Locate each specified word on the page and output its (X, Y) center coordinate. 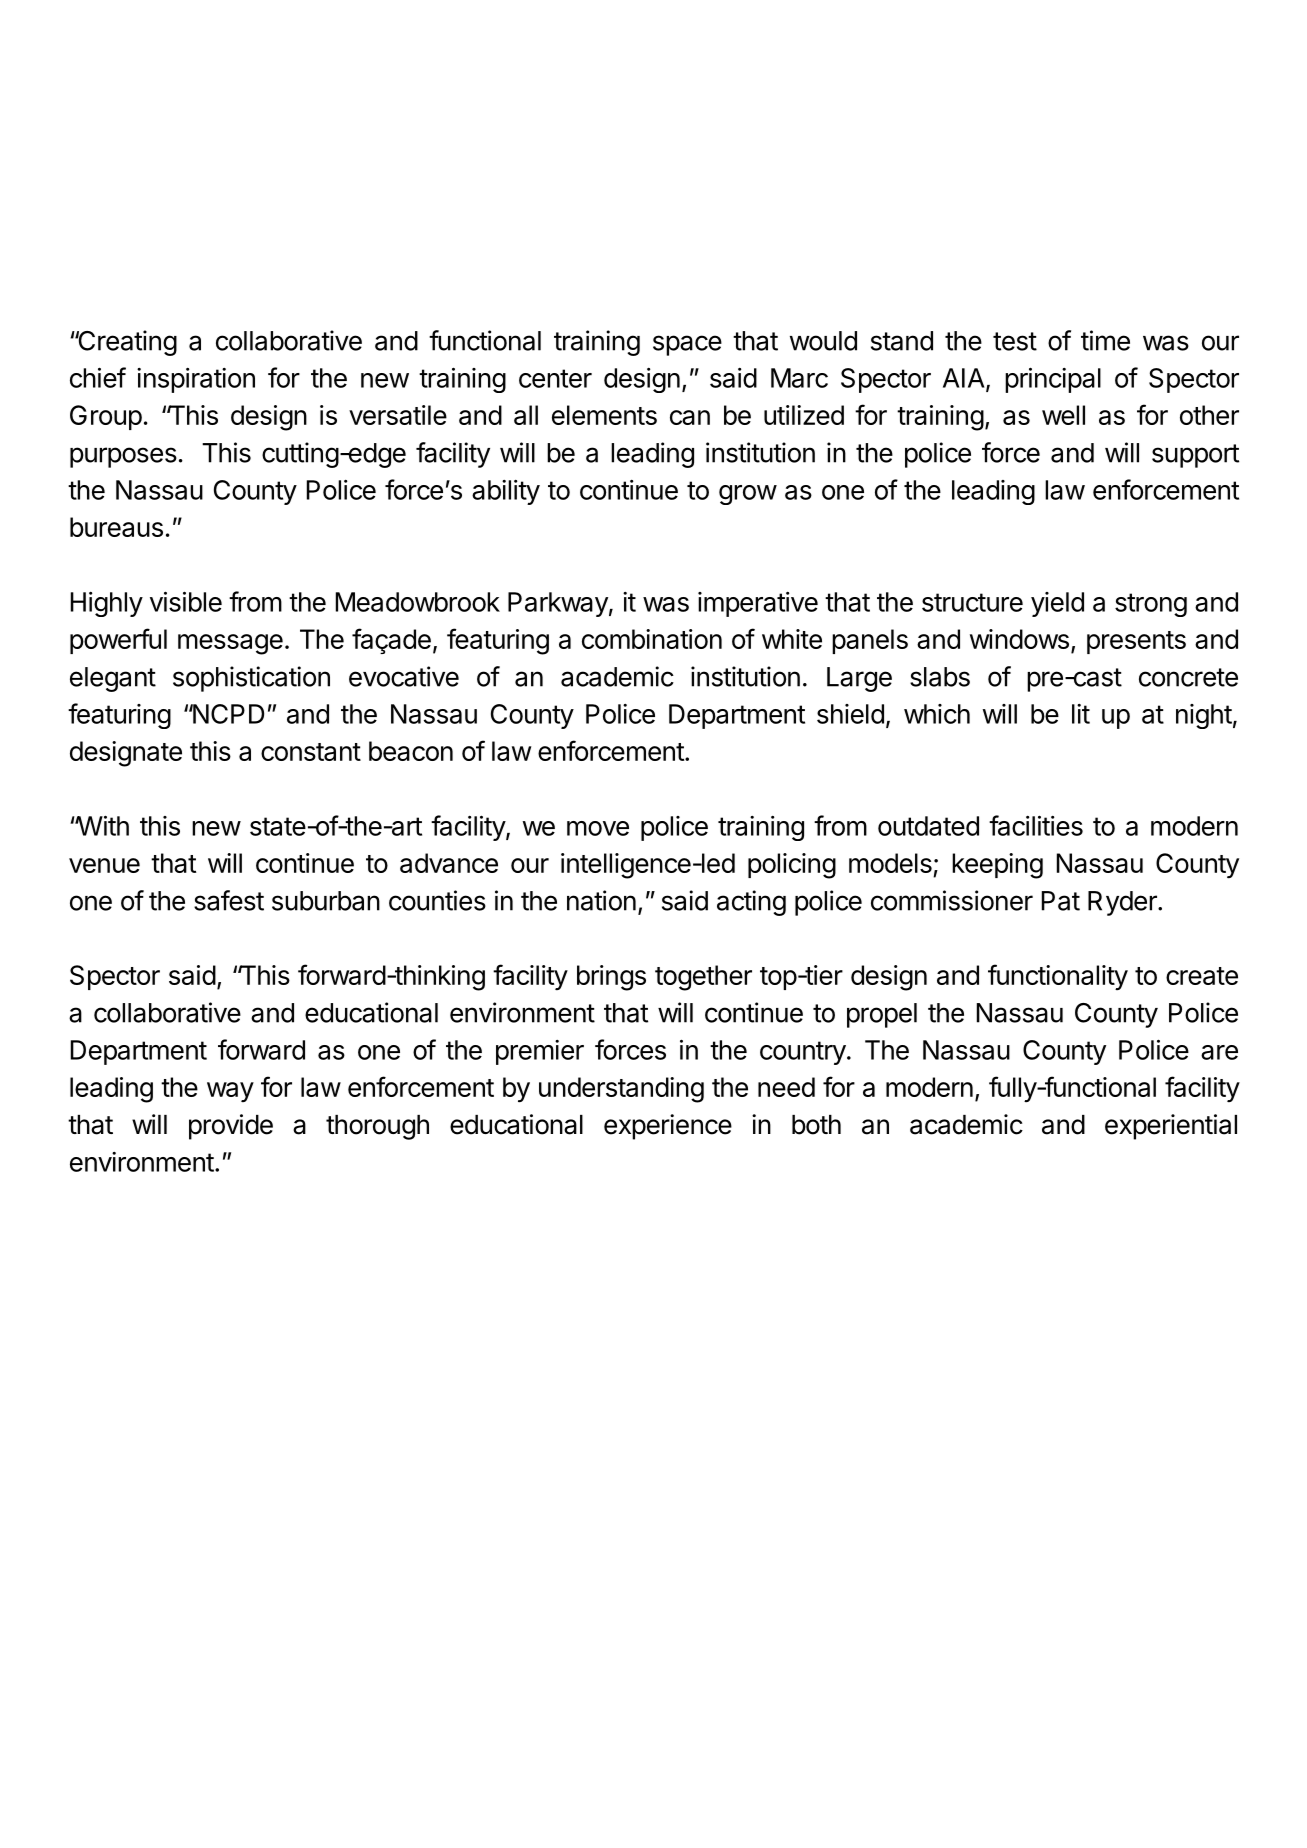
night (1204, 716)
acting (751, 903)
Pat (1061, 901)
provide (231, 1127)
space (687, 345)
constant (311, 752)
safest (229, 900)
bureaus (116, 527)
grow (748, 495)
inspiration (196, 380)
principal (1053, 380)
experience (668, 1127)
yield (1057, 604)
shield (850, 714)
